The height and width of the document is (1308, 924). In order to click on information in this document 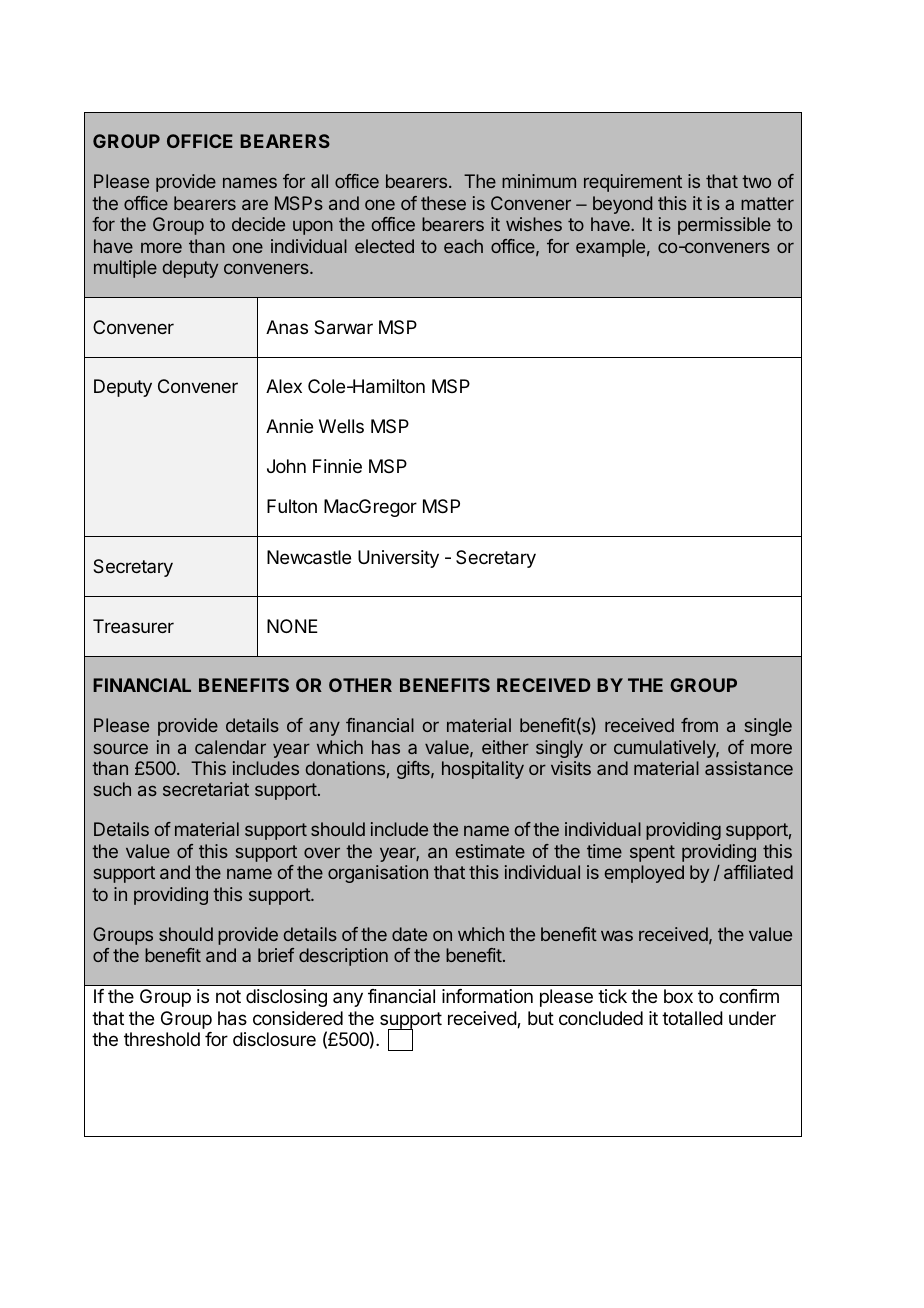, I will do `click(487, 996)`.
